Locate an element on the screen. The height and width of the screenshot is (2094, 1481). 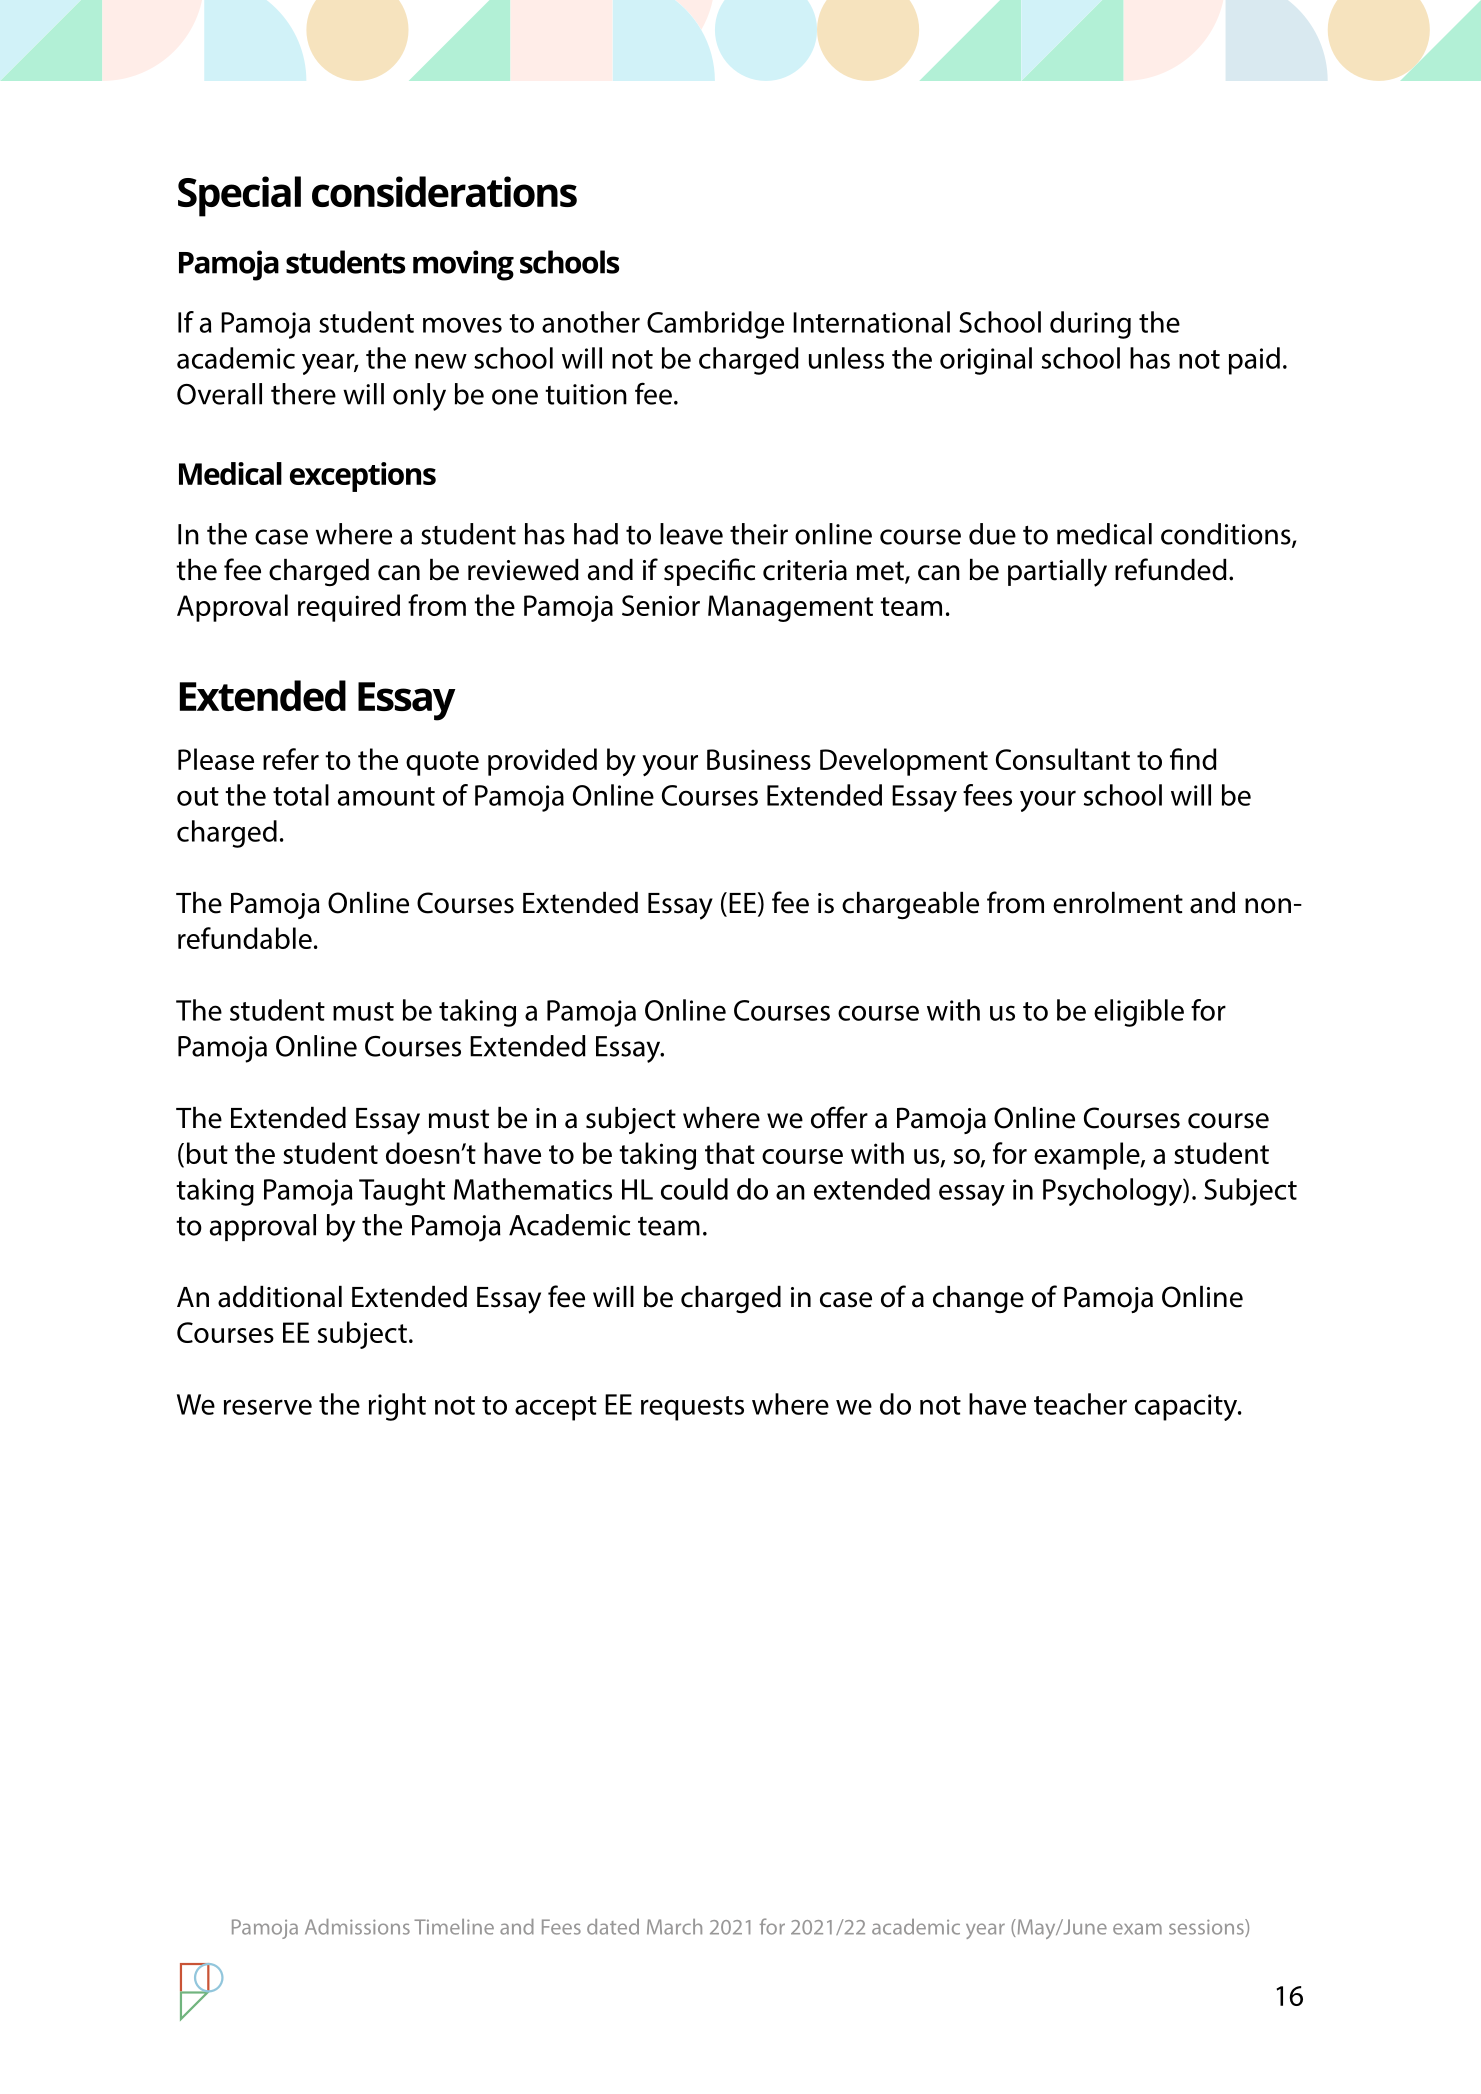
required is located at coordinates (349, 608).
